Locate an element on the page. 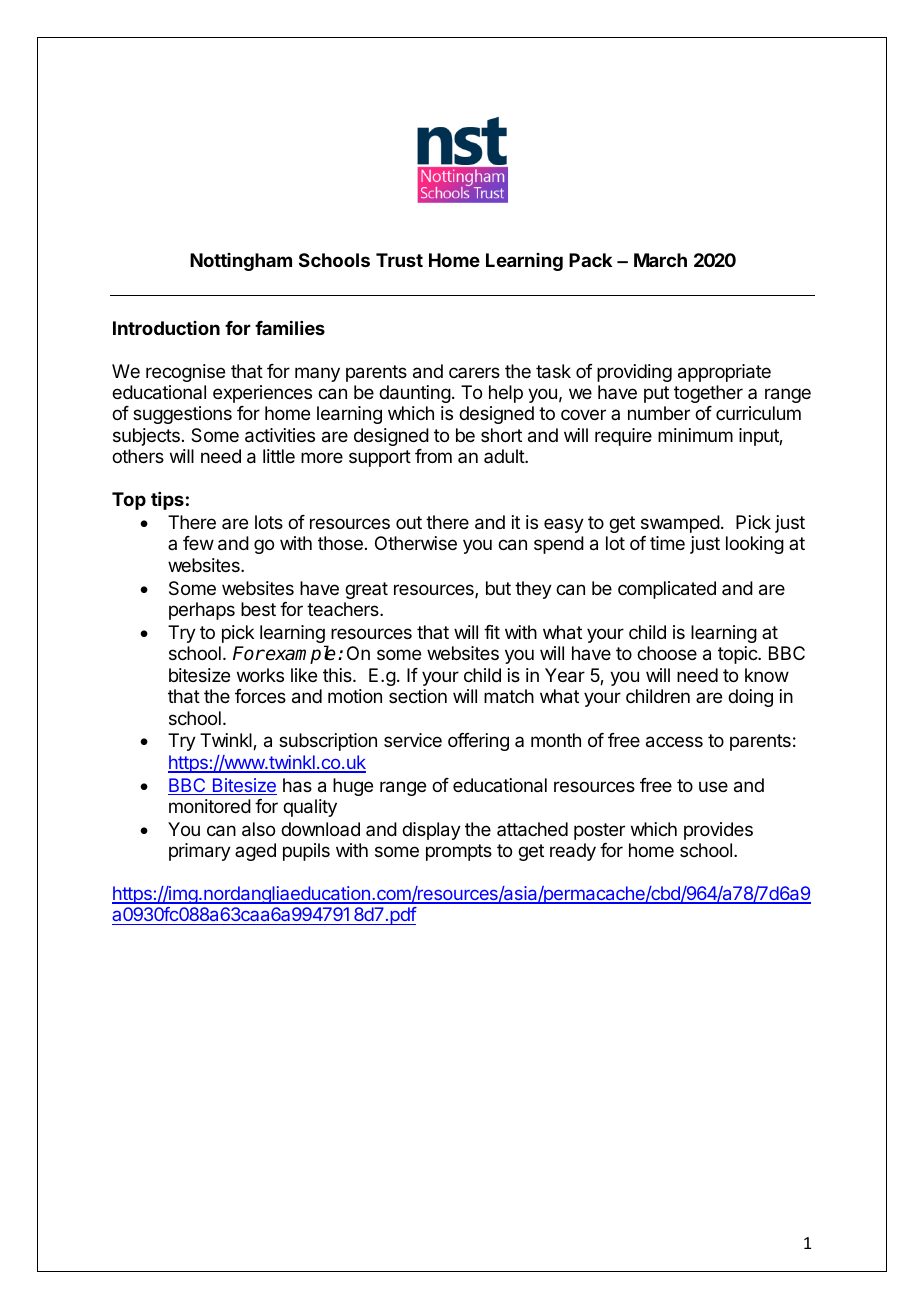 The image size is (924, 1309). fit is located at coordinates (492, 632).
